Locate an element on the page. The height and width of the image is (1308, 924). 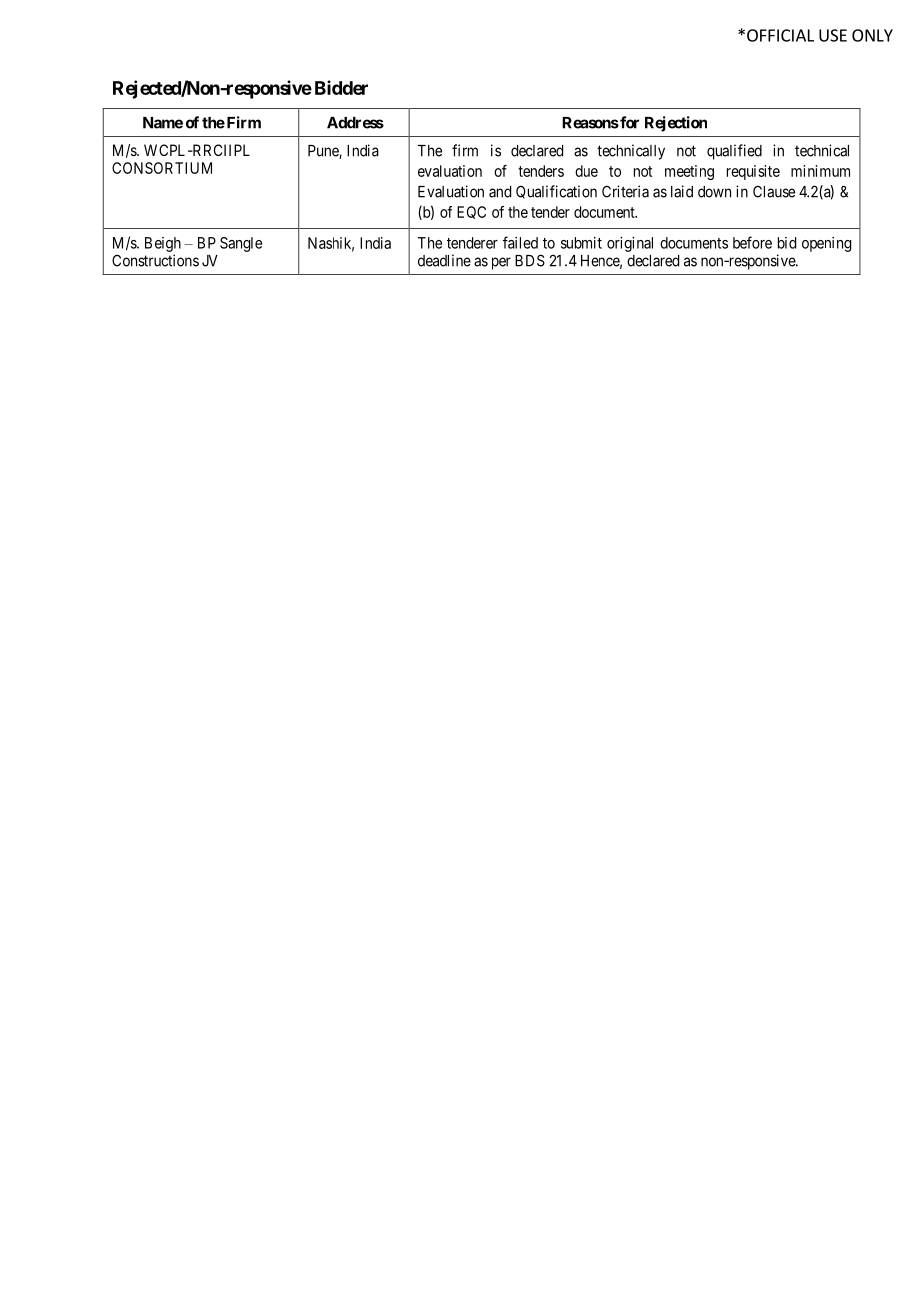
OFFICIAL is located at coordinates (780, 35).
